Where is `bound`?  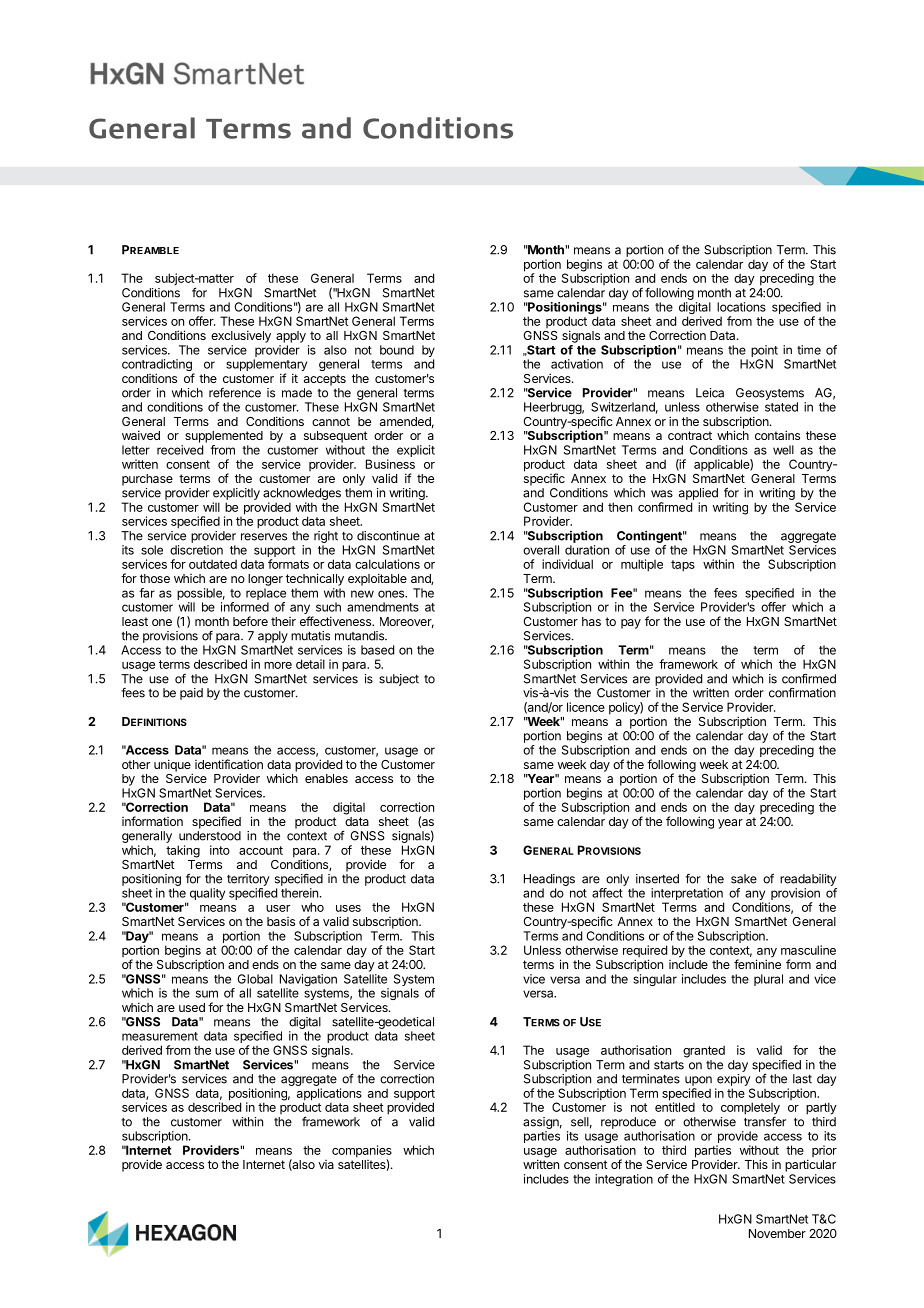
bound is located at coordinates (397, 350).
